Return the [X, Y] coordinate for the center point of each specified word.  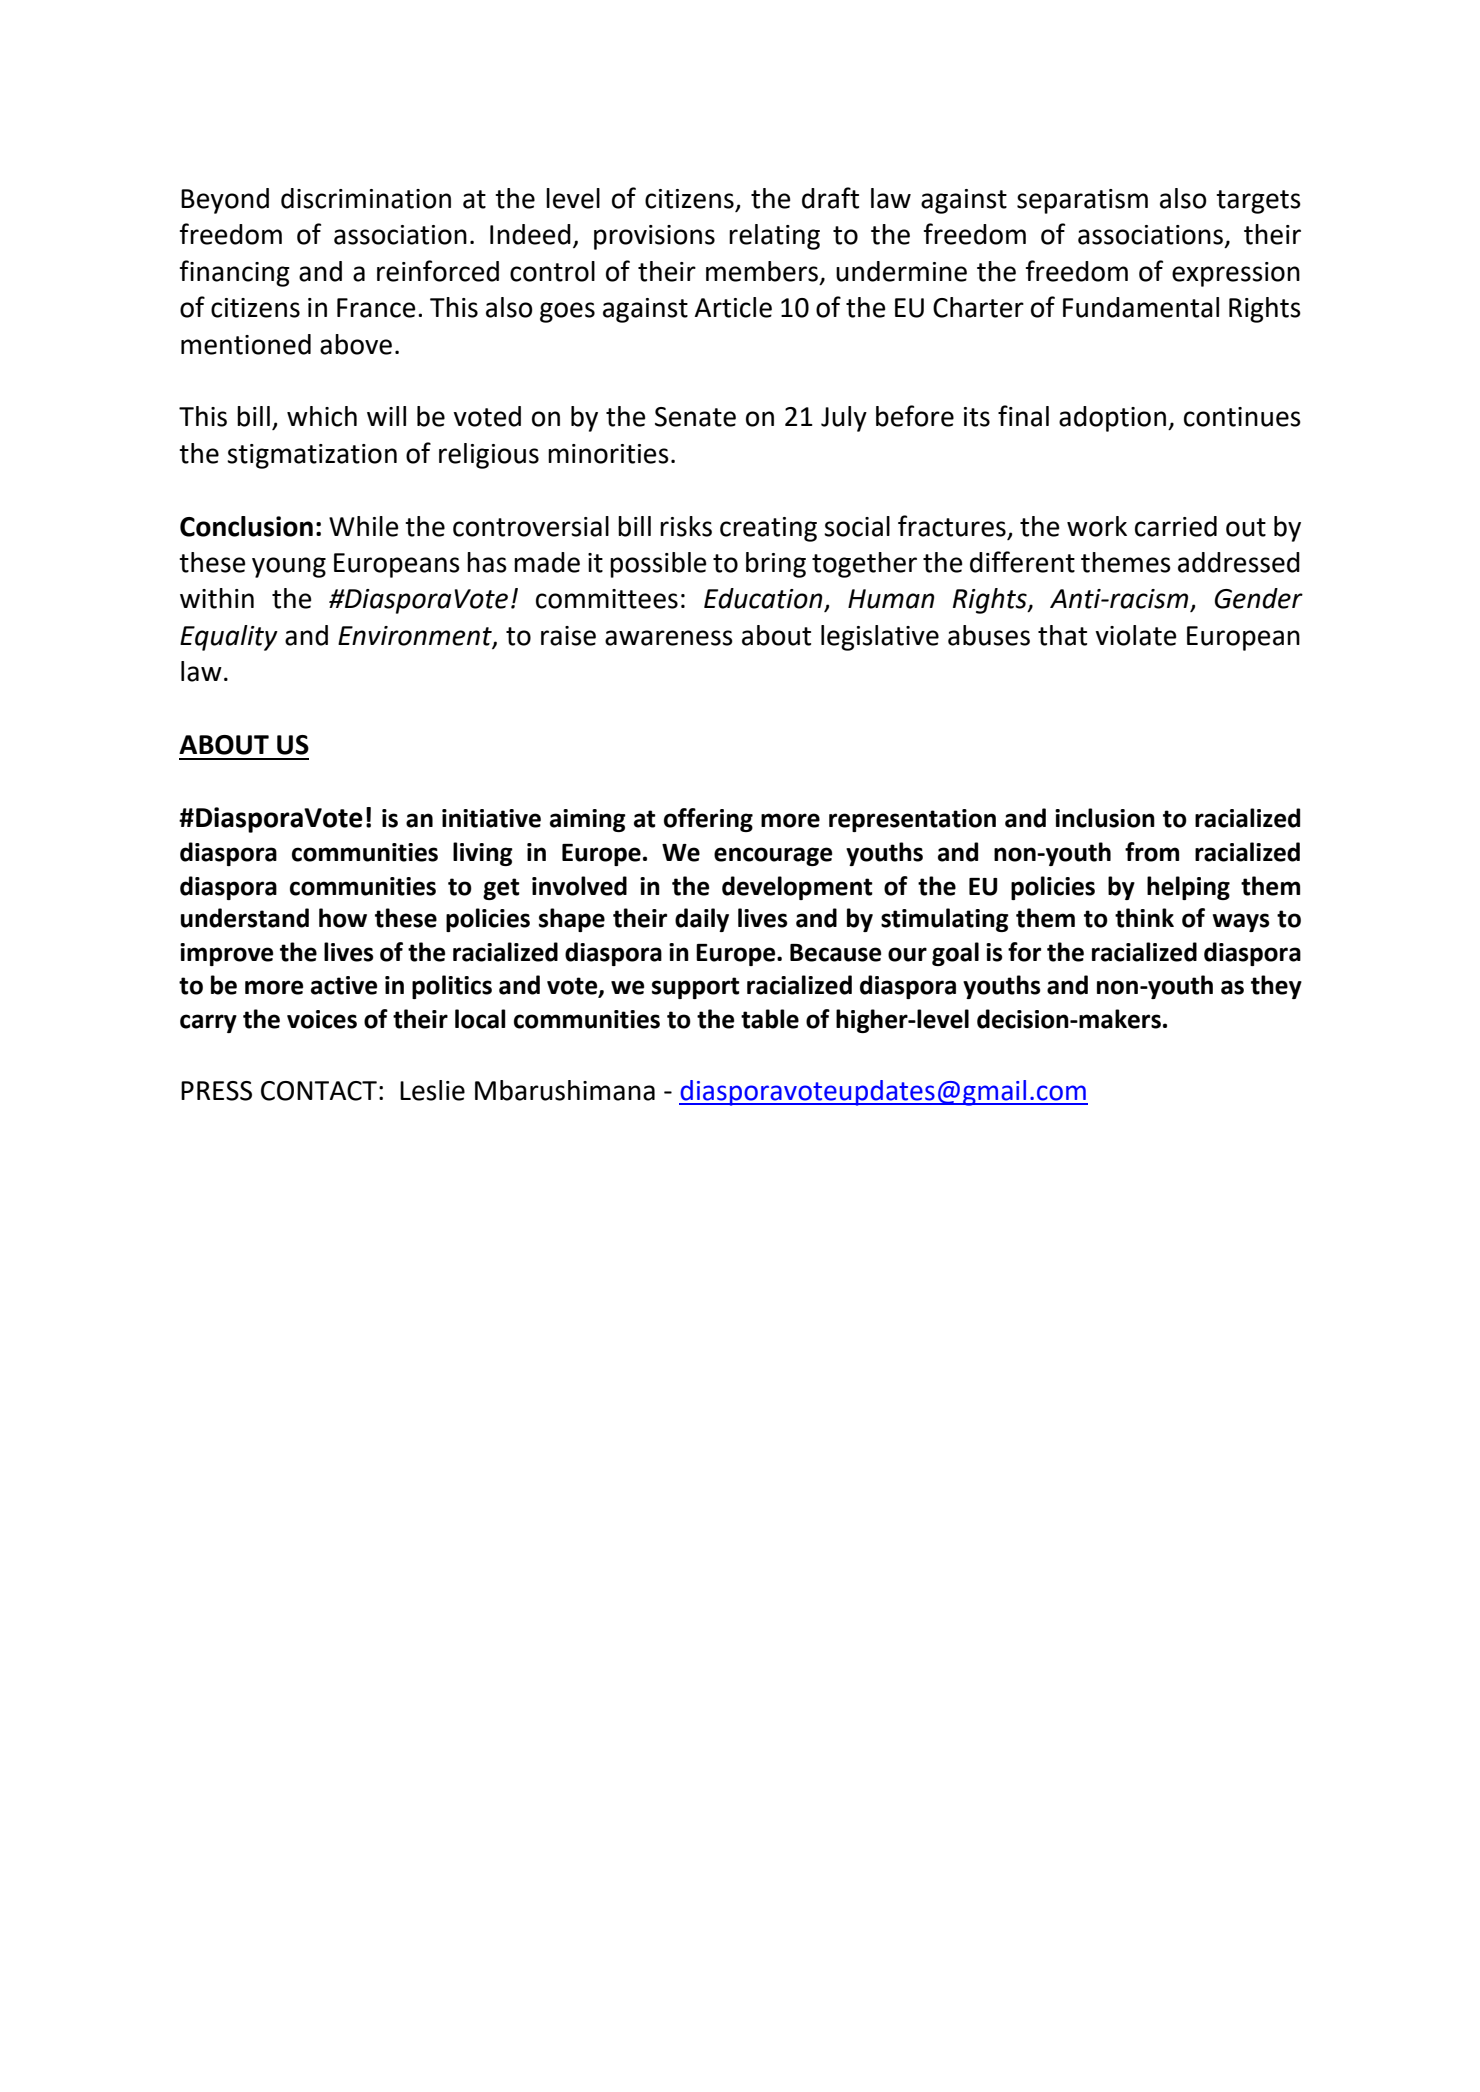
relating [774, 237]
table [770, 1019]
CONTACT [319, 1091]
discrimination [366, 198]
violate [1135, 635]
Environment [416, 636]
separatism [1082, 201]
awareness [669, 638]
